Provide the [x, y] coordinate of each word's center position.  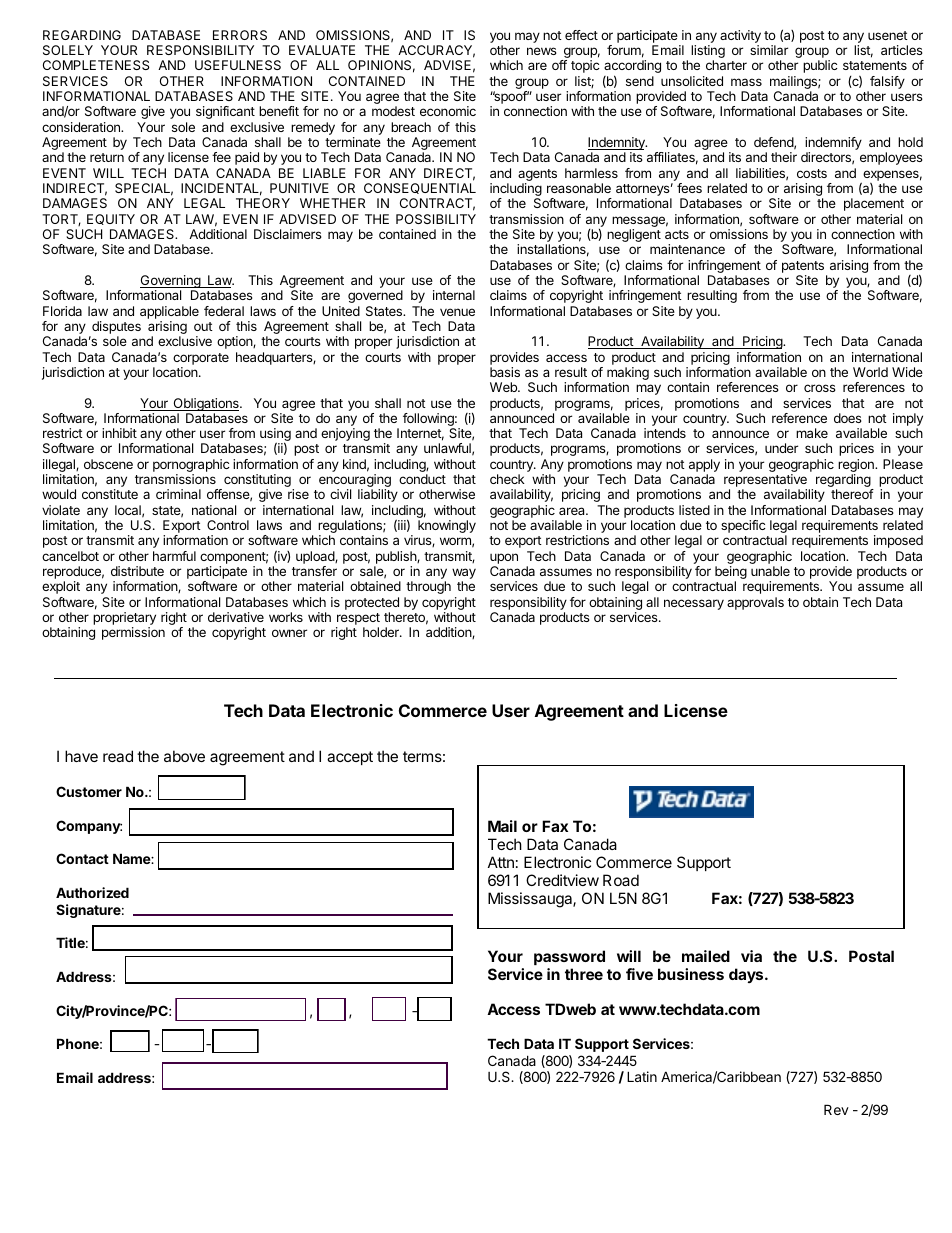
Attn [501, 862]
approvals [755, 603]
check [507, 479]
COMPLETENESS [96, 65]
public [820, 66]
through [428, 587]
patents [803, 267]
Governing [171, 283]
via [751, 956]
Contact [82, 858]
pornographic [191, 467]
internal [454, 295]
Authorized [92, 892]
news [542, 51]
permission [133, 633]
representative [765, 482]
